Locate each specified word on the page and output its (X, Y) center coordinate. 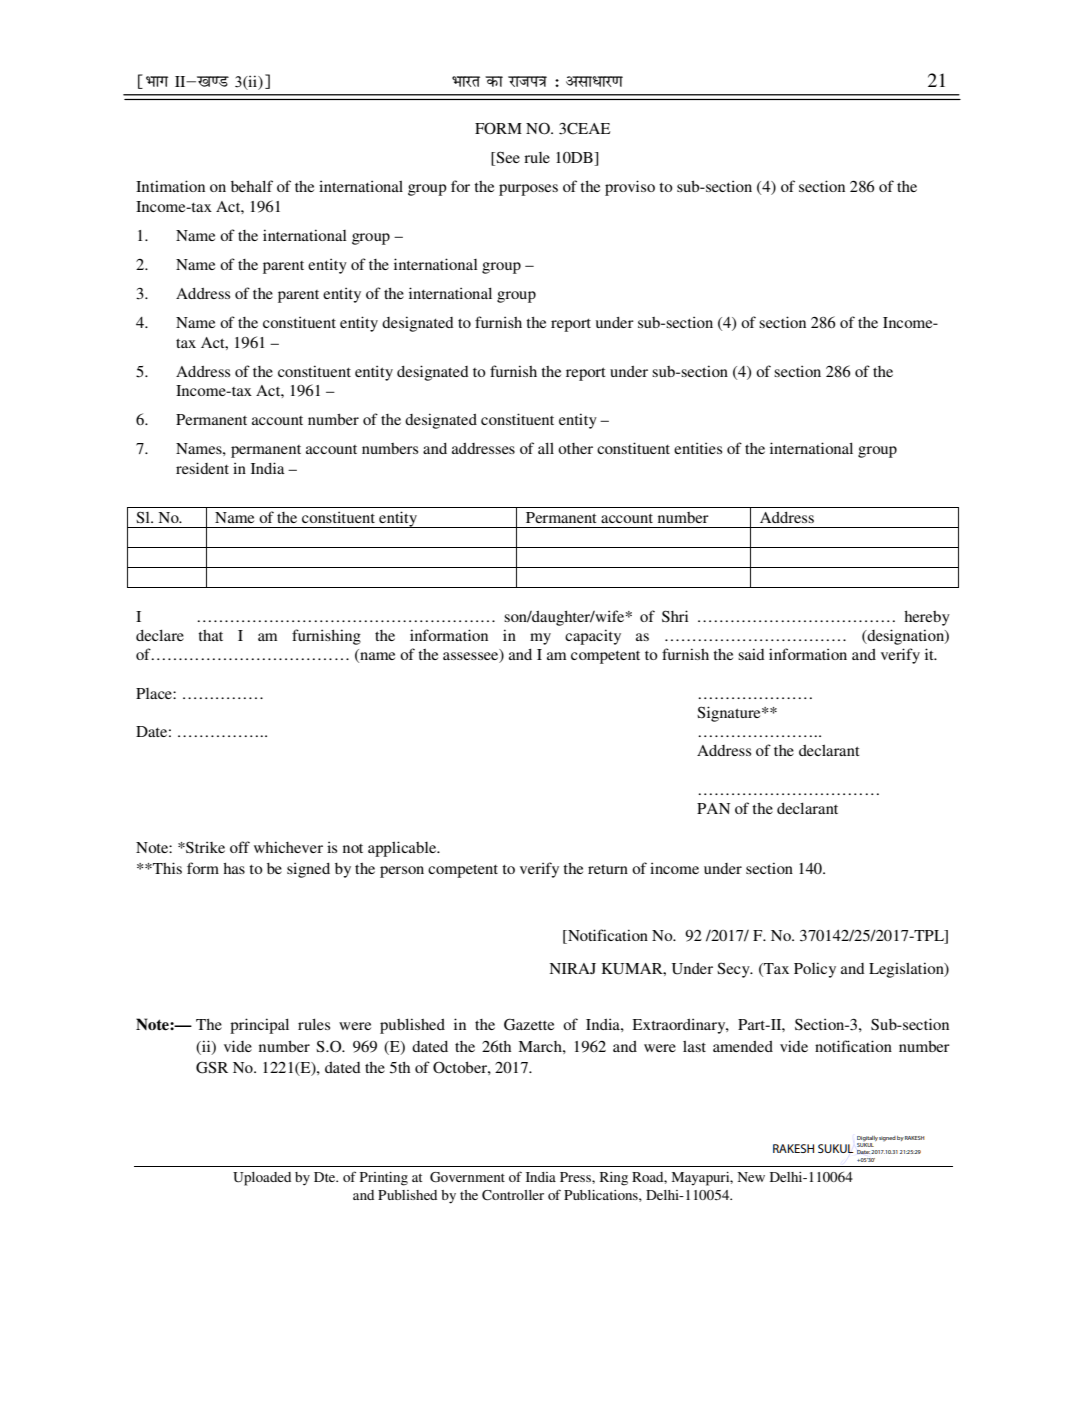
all (546, 448)
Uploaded (262, 1179)
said (751, 654)
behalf (252, 186)
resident (202, 468)
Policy (815, 970)
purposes (528, 190)
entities (698, 448)
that (210, 635)
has (234, 868)
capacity (593, 637)
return (608, 869)
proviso (630, 188)
